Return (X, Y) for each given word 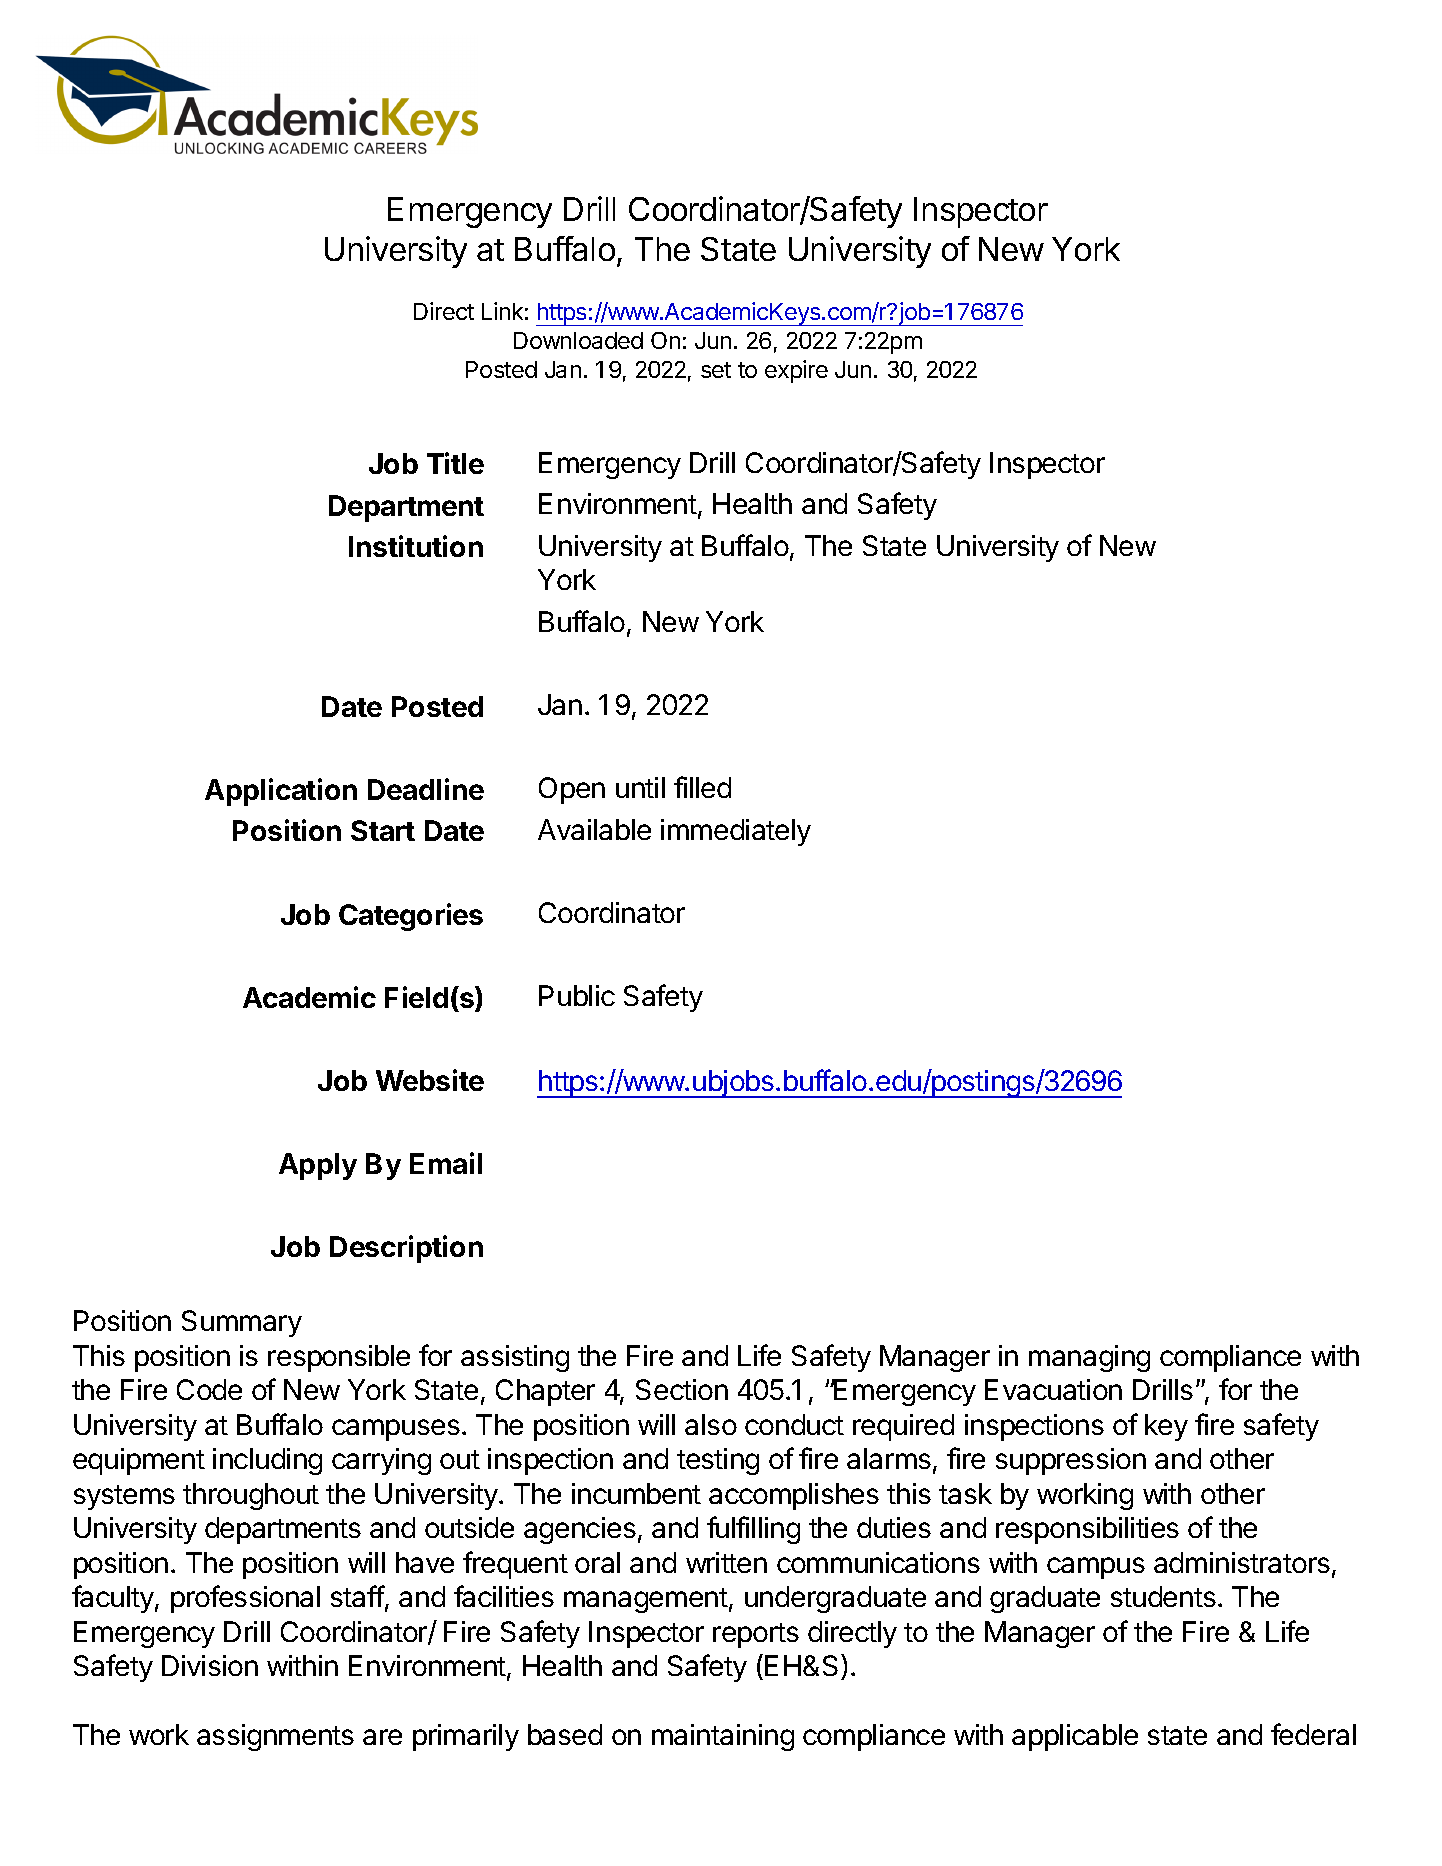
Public (577, 995)
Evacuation (1053, 1389)
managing (1089, 1358)
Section (682, 1389)
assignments (275, 1737)
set (716, 370)
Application (281, 792)
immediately (736, 832)
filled (702, 787)
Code (209, 1389)
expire (796, 371)
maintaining (723, 1737)
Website (430, 1080)
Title (455, 463)
